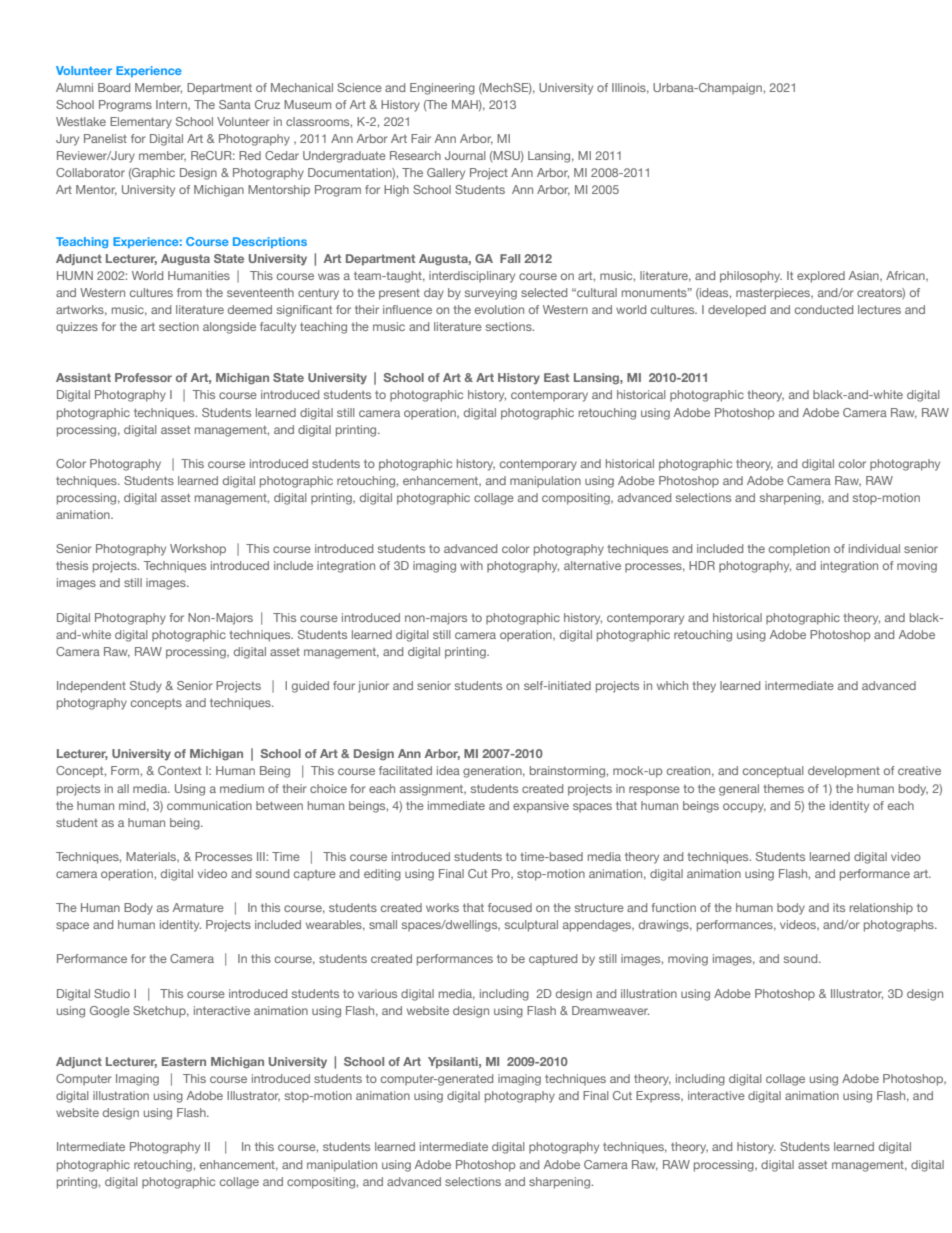  I want to click on Professor, so click(143, 377).
